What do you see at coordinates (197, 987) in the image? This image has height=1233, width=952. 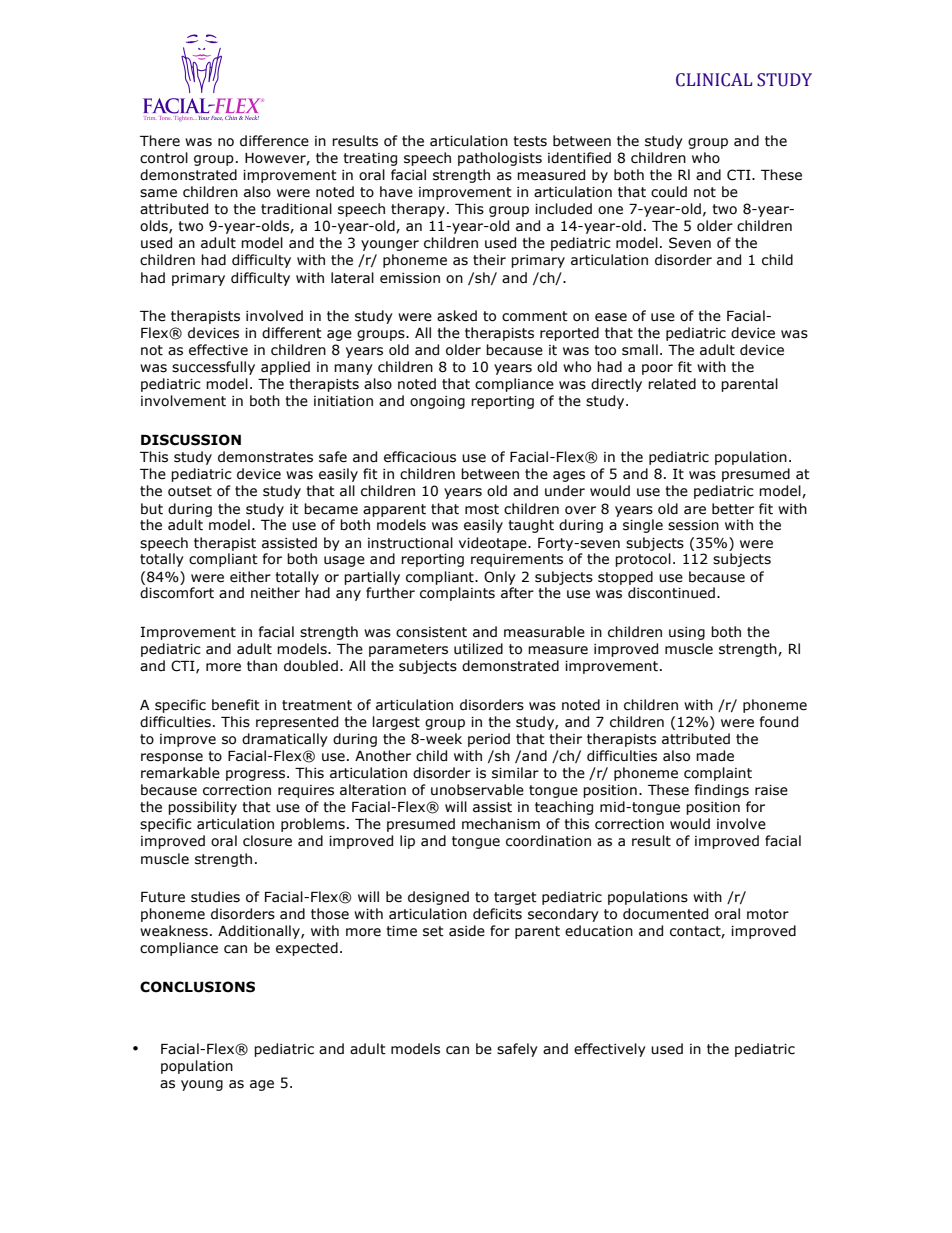 I see `CONCLUSIONS` at bounding box center [197, 987].
